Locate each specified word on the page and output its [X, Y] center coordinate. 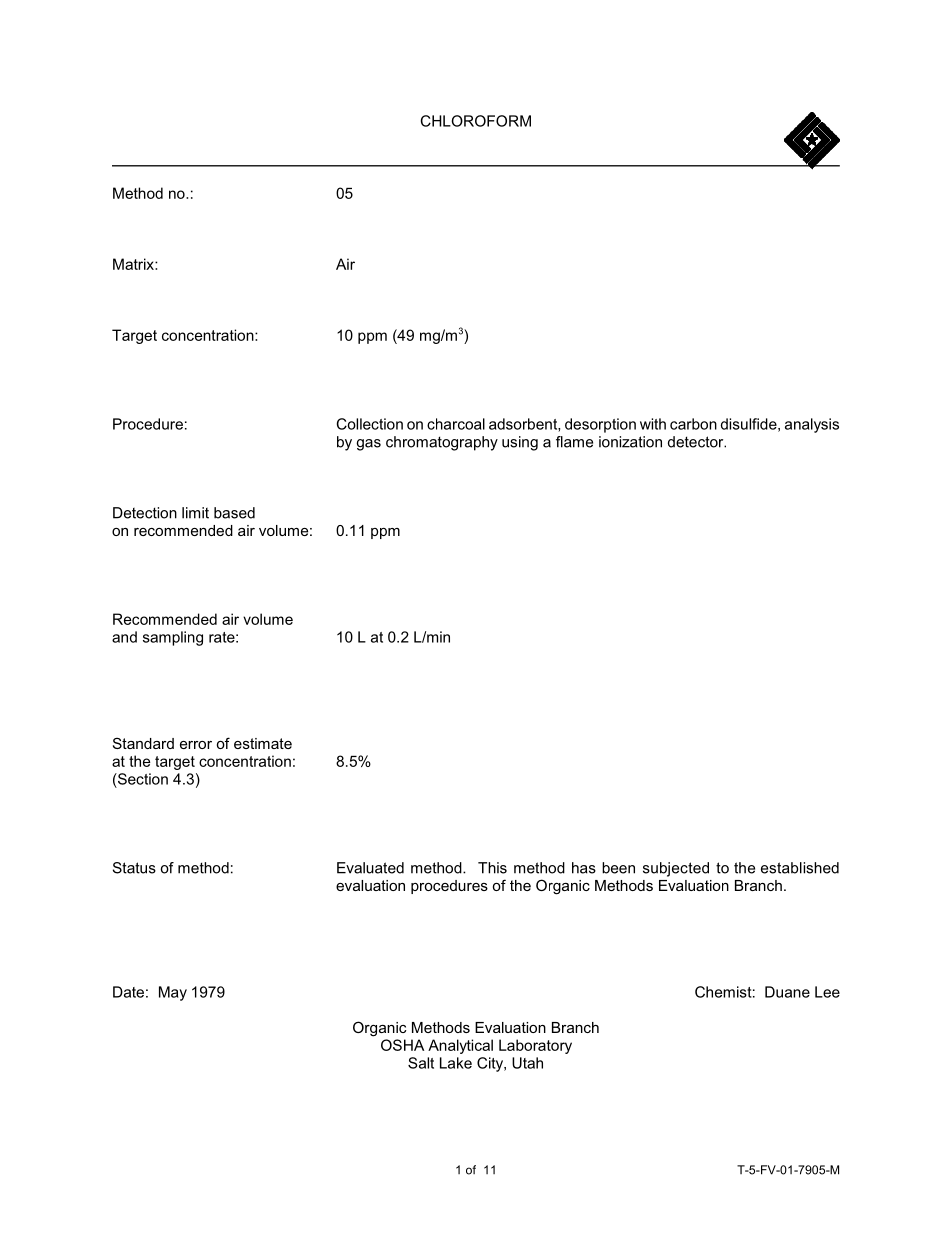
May [173, 993]
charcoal [456, 424]
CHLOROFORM [476, 121]
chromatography [442, 443]
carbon [693, 424]
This [492, 868]
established [800, 868]
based [234, 513]
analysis [812, 425]
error [196, 745]
